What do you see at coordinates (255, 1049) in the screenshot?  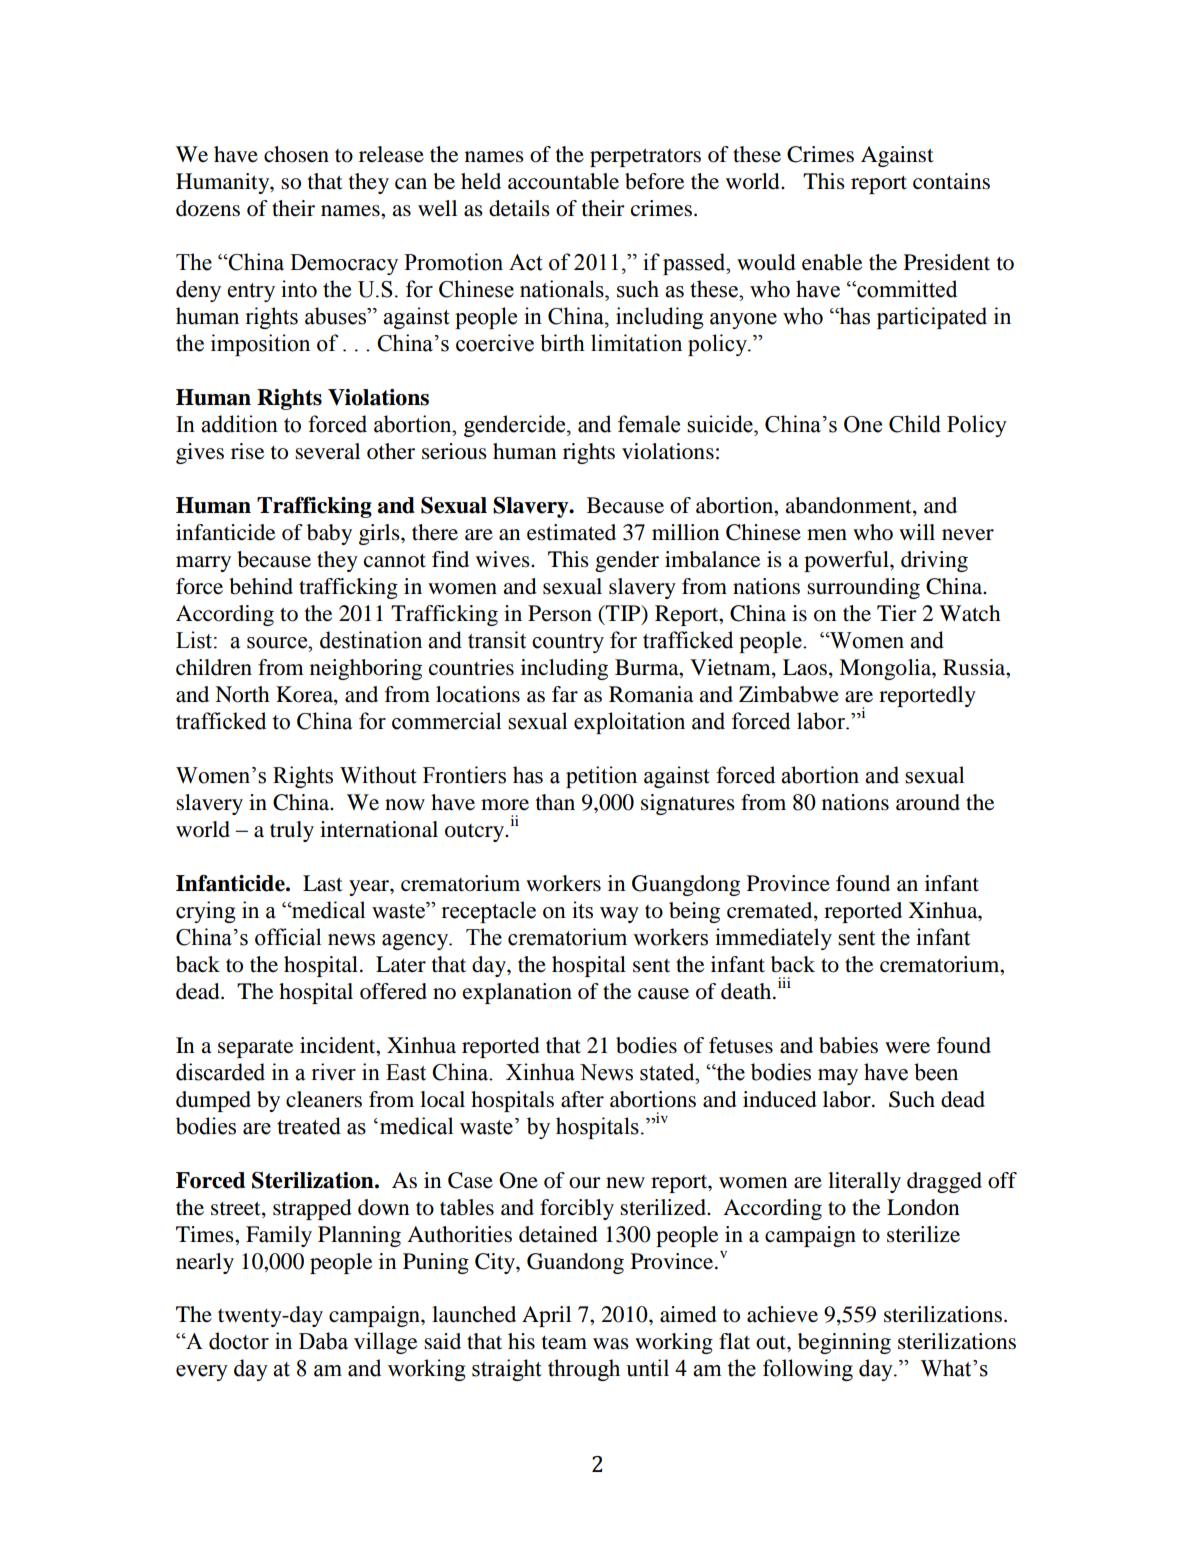 I see `separate` at bounding box center [255, 1049].
